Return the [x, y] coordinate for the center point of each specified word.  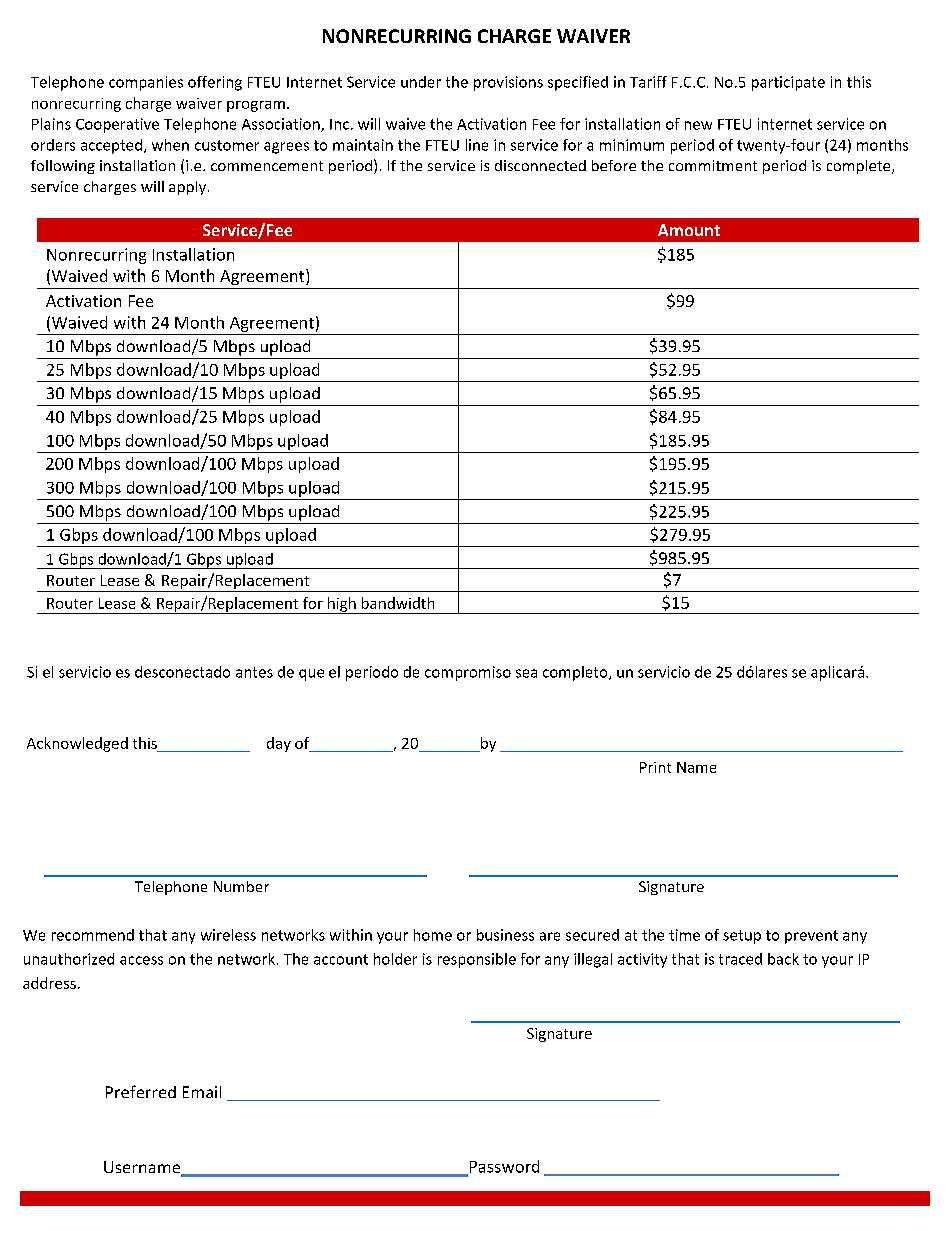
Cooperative [117, 125]
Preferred [141, 1091]
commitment [713, 165]
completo [576, 673]
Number [241, 886]
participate [788, 83]
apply [187, 188]
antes [254, 672]
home [433, 935]
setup [742, 937]
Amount [689, 230]
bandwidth [398, 603]
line [477, 145]
